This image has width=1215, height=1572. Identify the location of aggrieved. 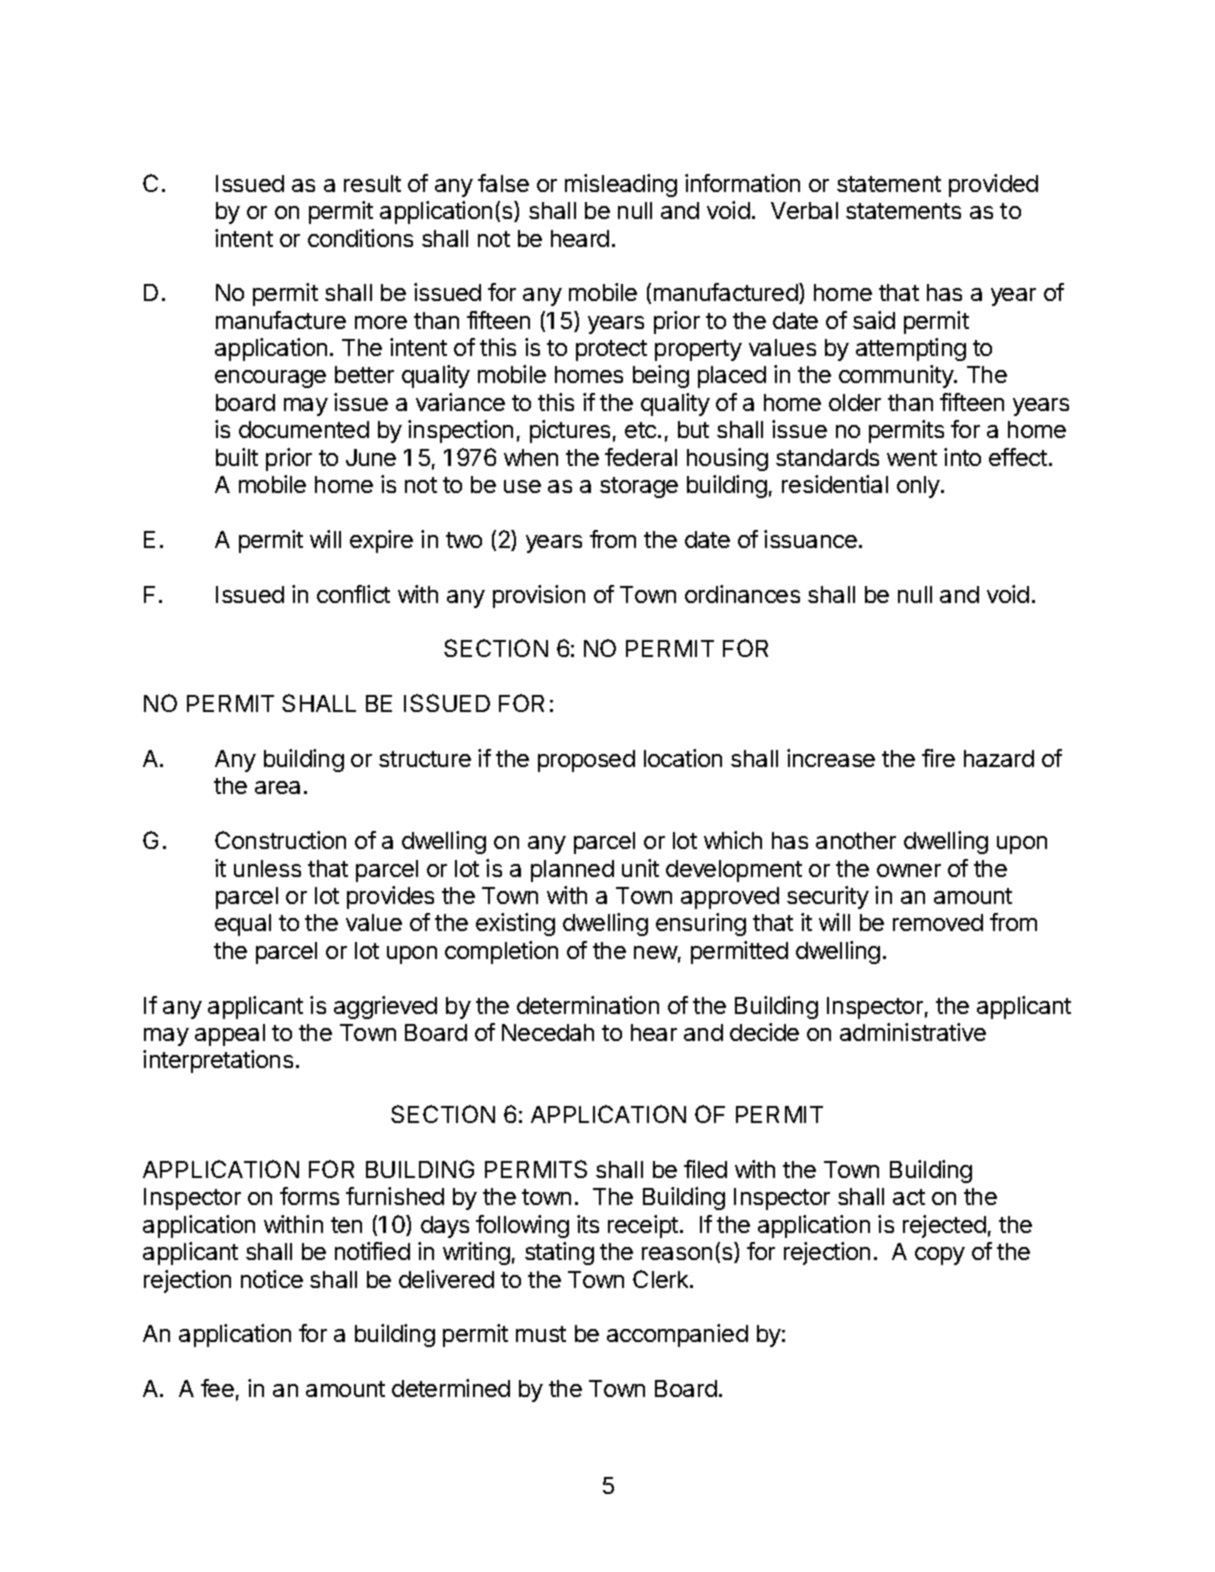
(385, 1007).
